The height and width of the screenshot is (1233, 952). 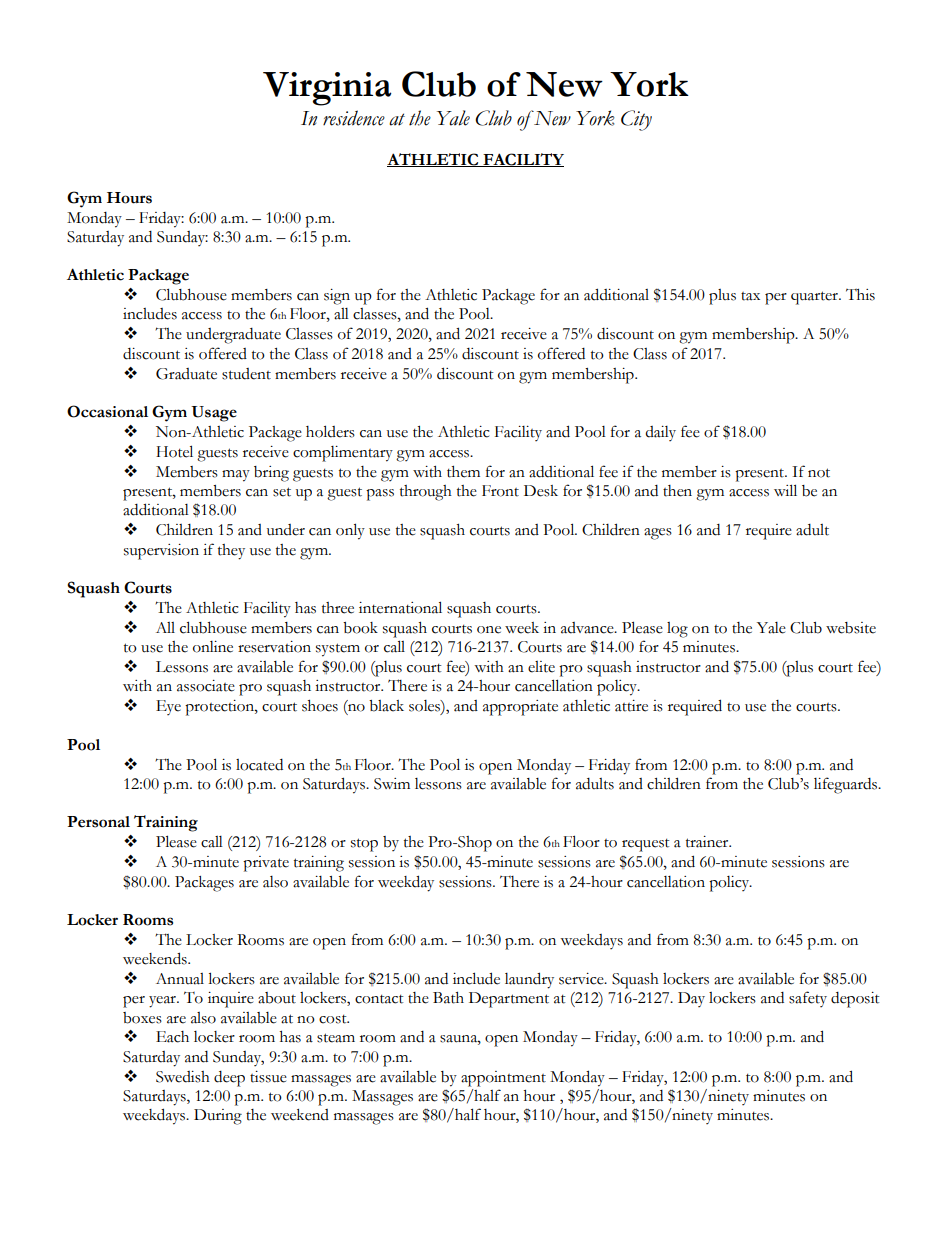 I want to click on student, so click(x=246, y=374).
